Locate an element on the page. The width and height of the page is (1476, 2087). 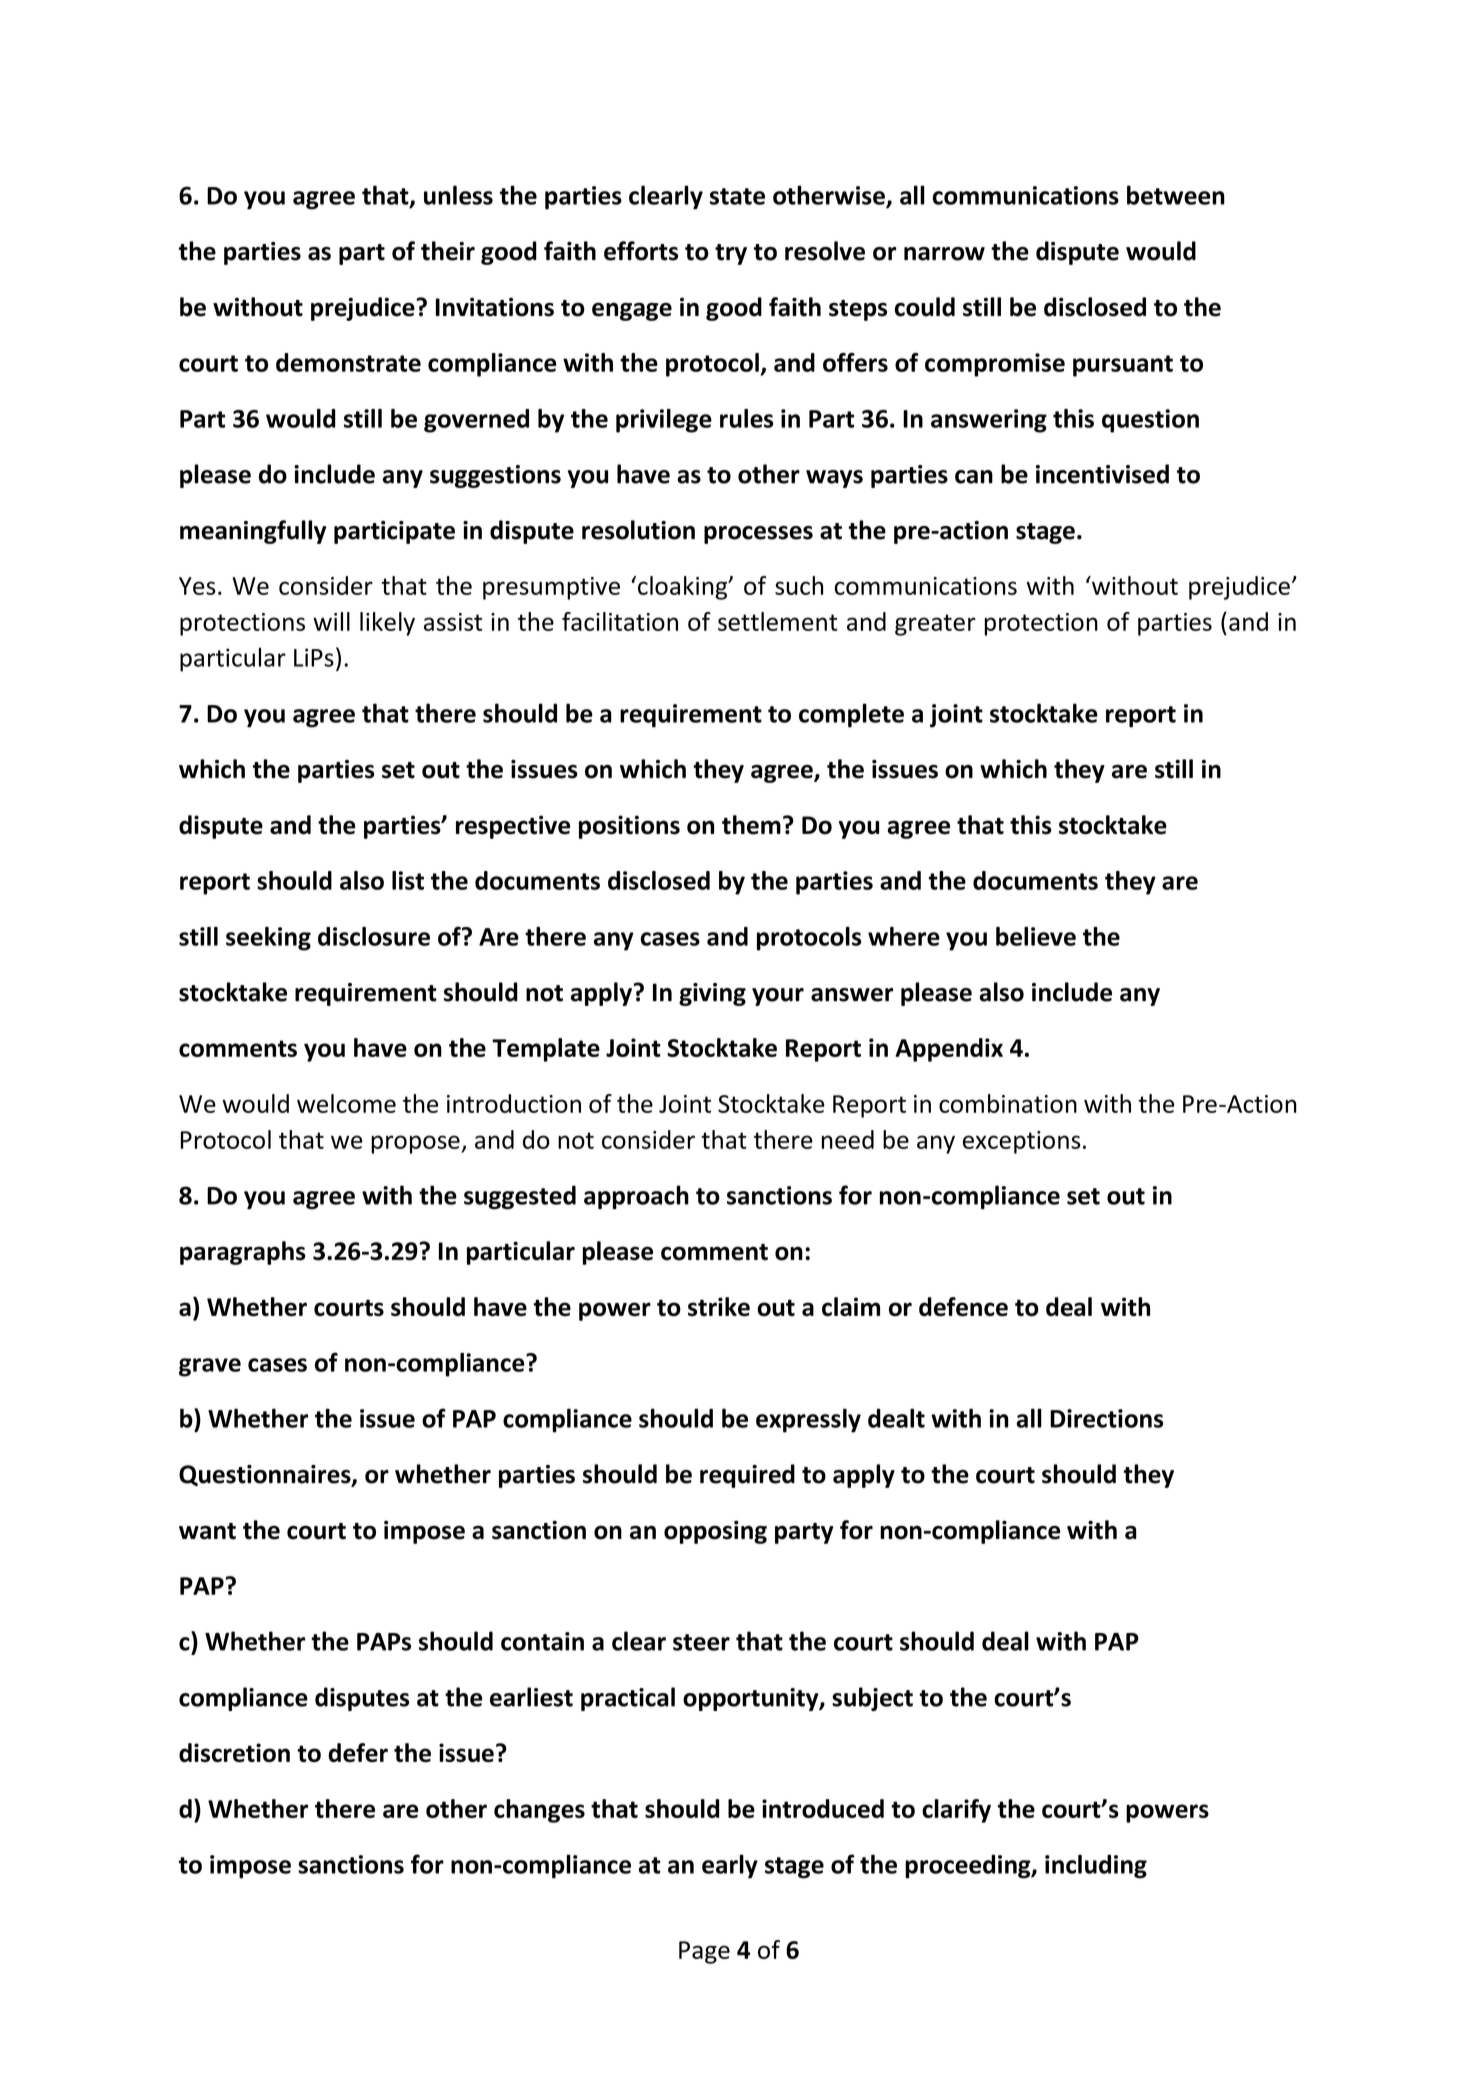
giving is located at coordinates (712, 994).
